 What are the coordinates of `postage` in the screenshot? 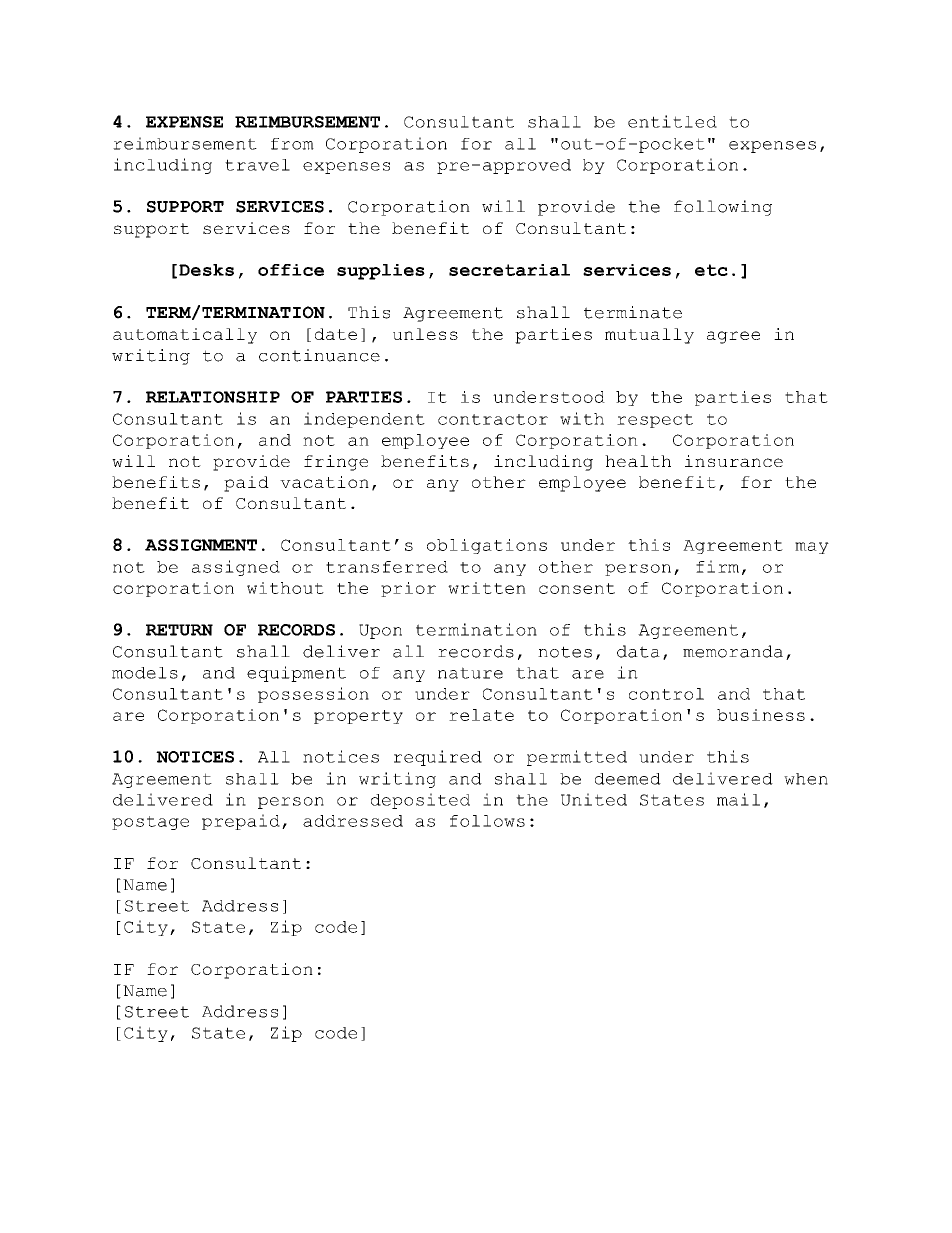 It's located at (150, 823).
